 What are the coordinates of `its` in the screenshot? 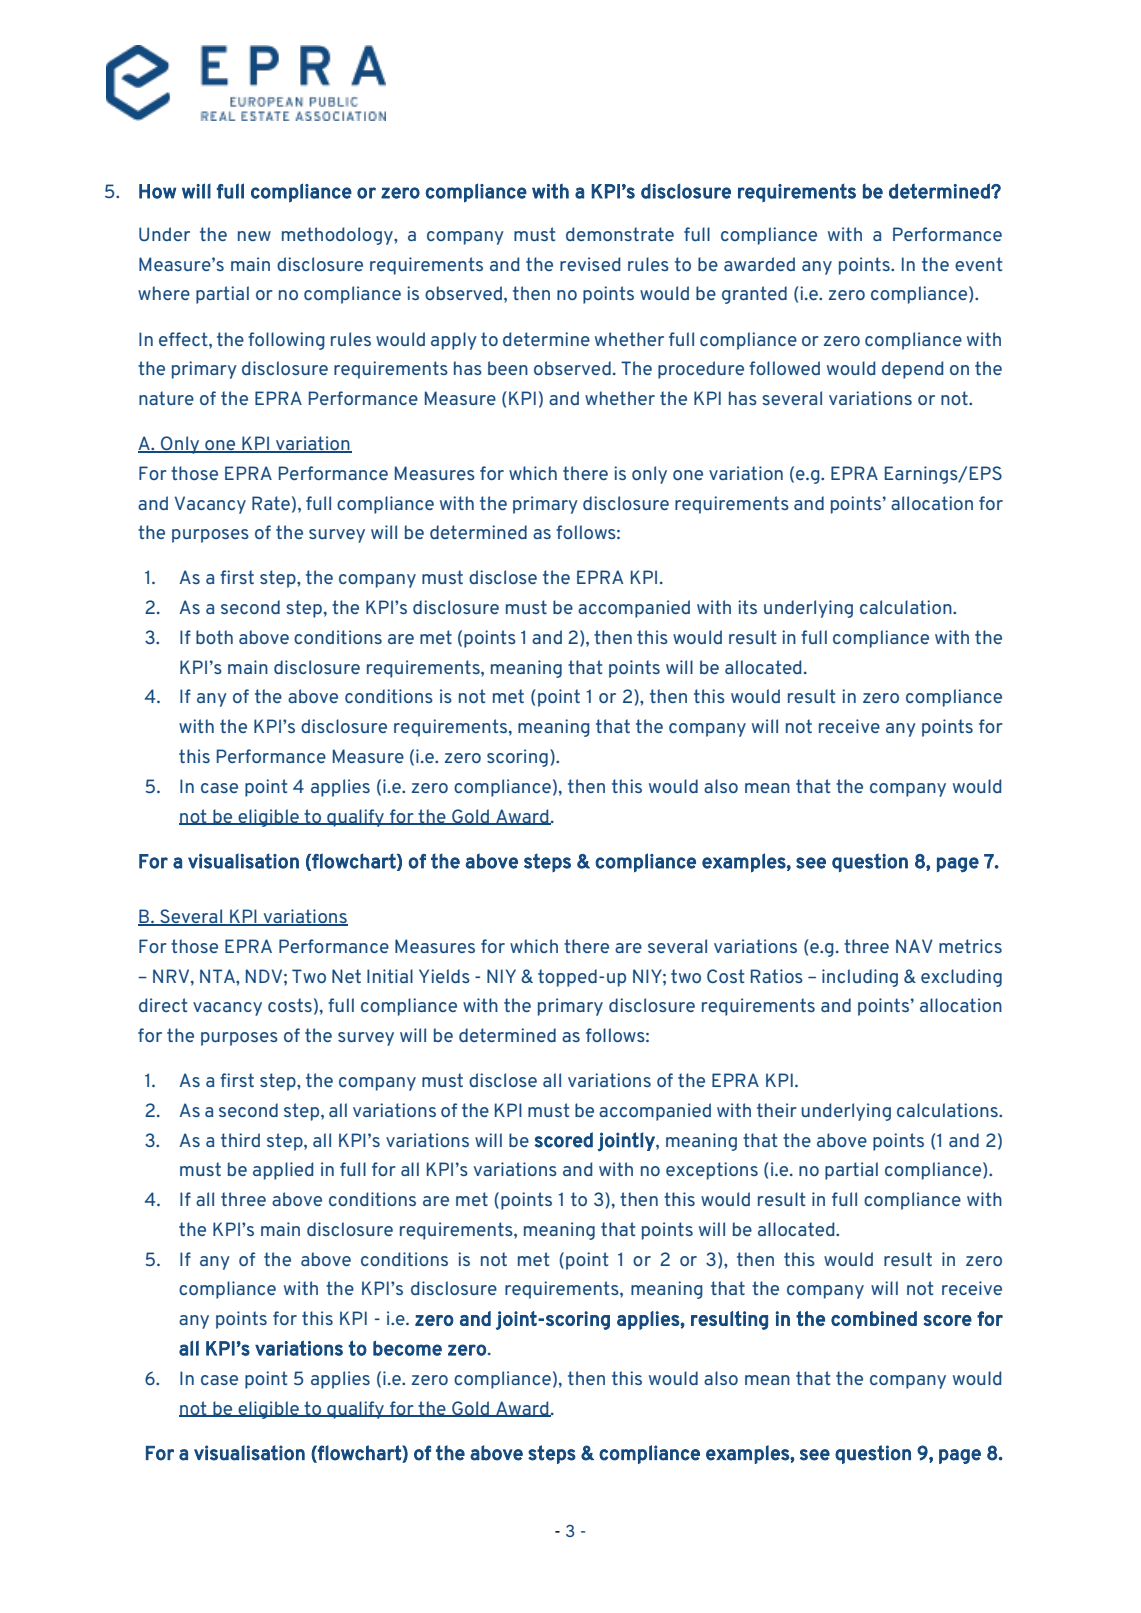 It's located at (747, 607).
